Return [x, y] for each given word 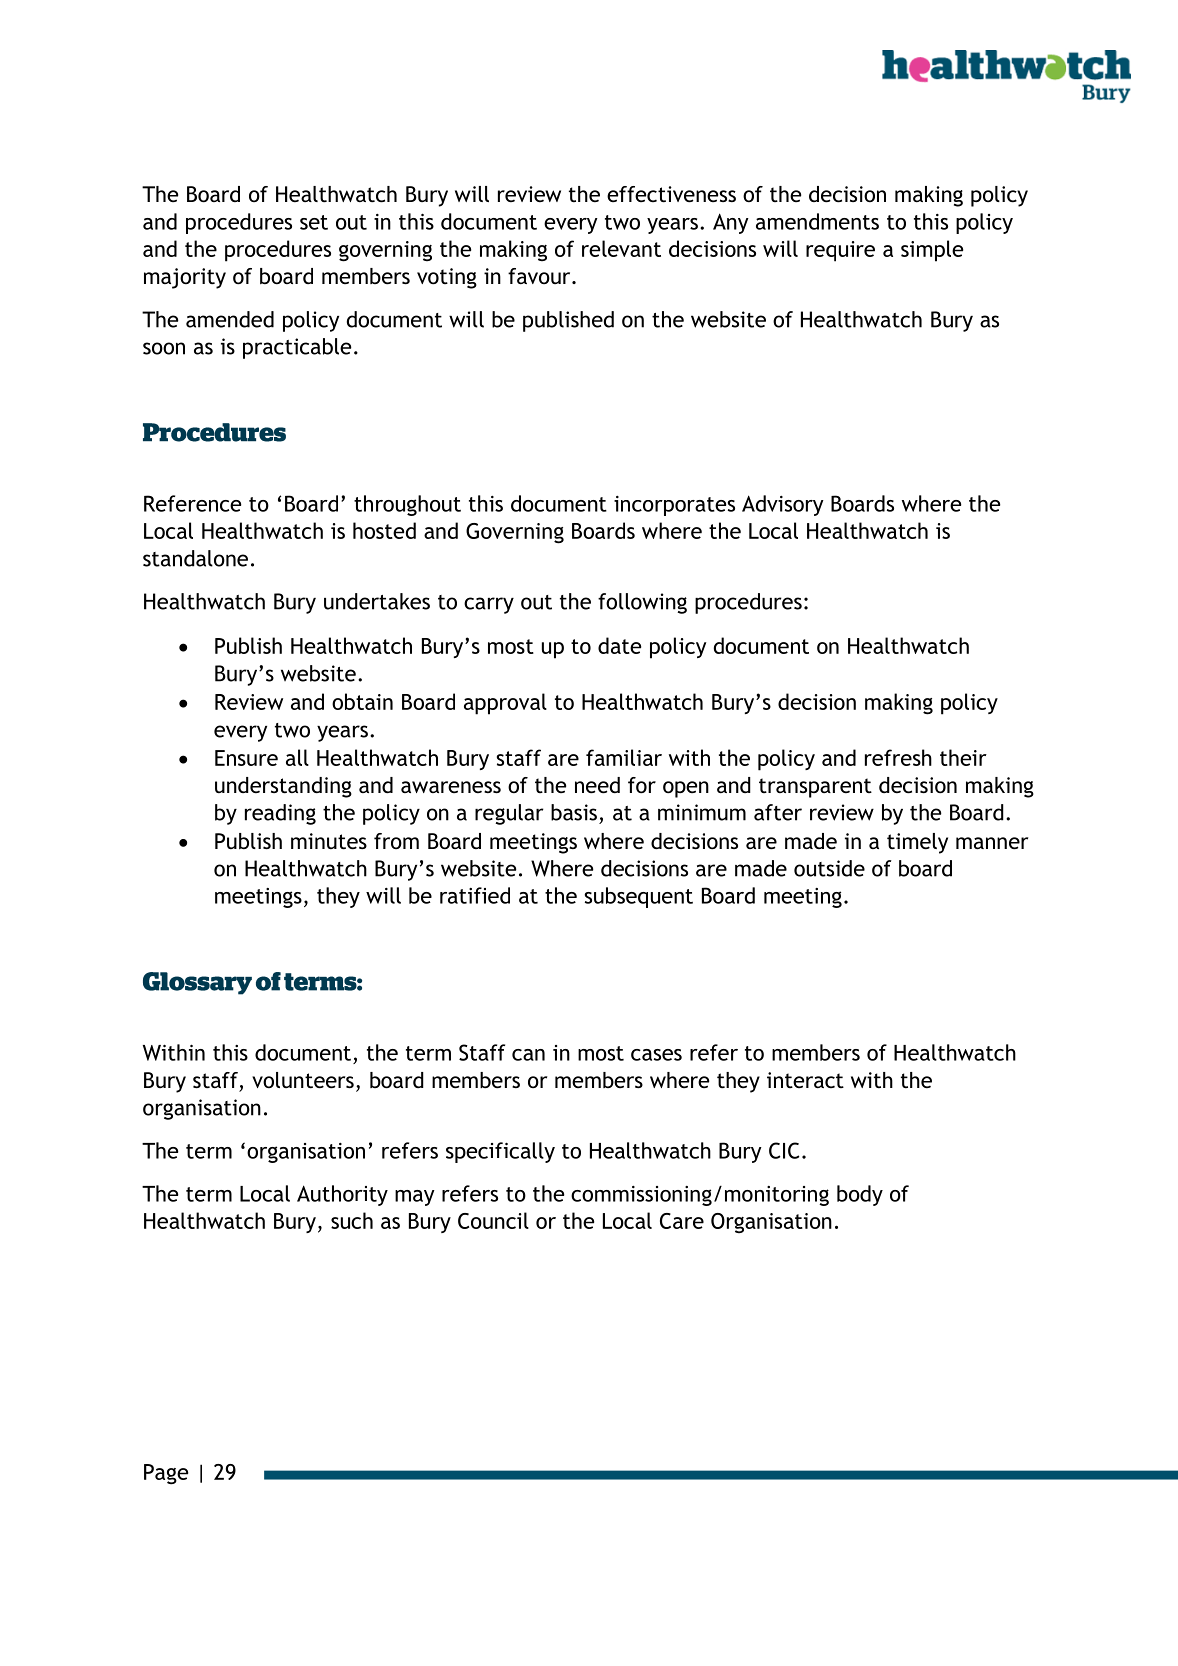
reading [280, 814]
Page [166, 1474]
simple [932, 251]
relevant [621, 248]
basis [574, 812]
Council [493, 1220]
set [314, 222]
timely [917, 843]
